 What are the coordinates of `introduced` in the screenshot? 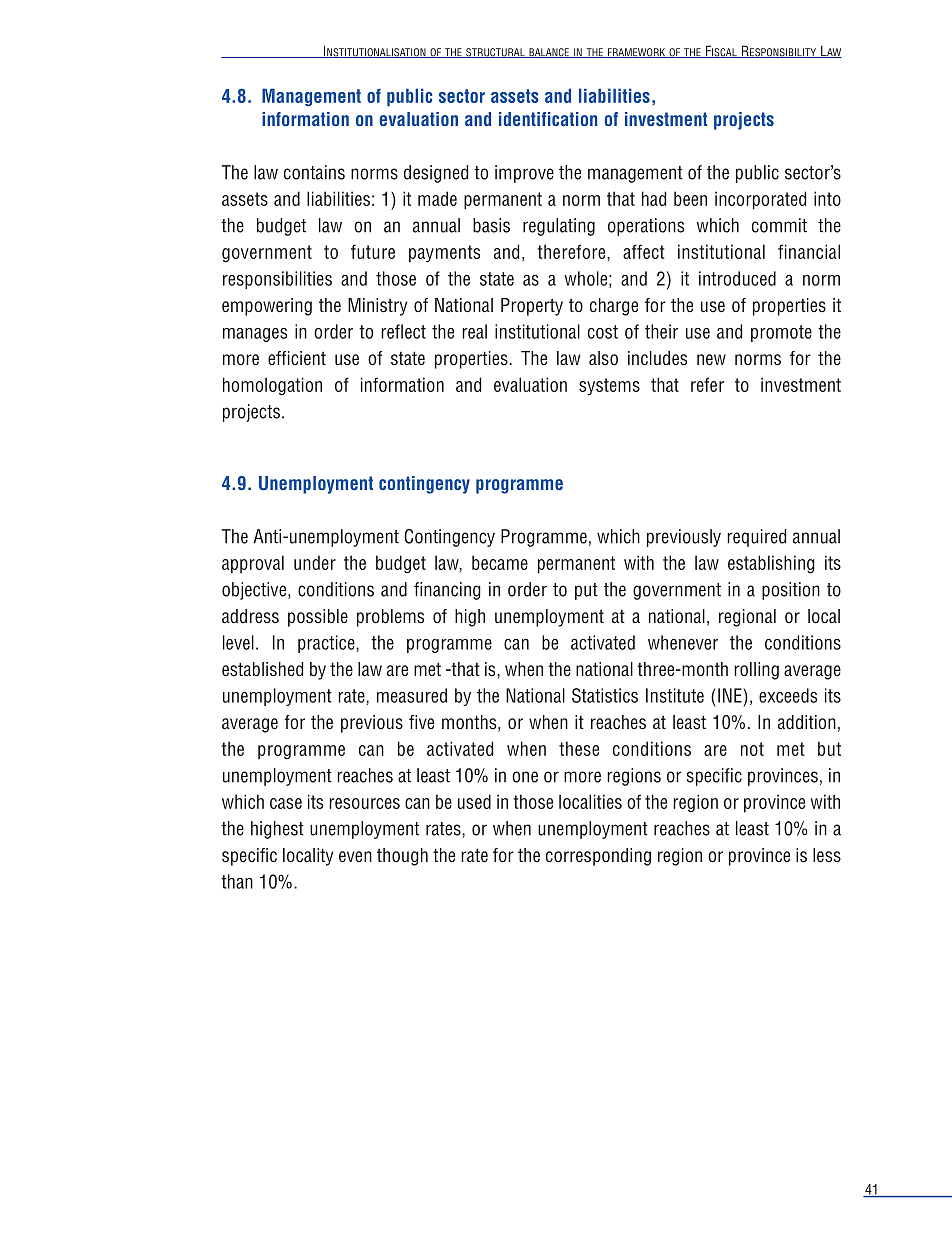 It's located at (737, 278).
